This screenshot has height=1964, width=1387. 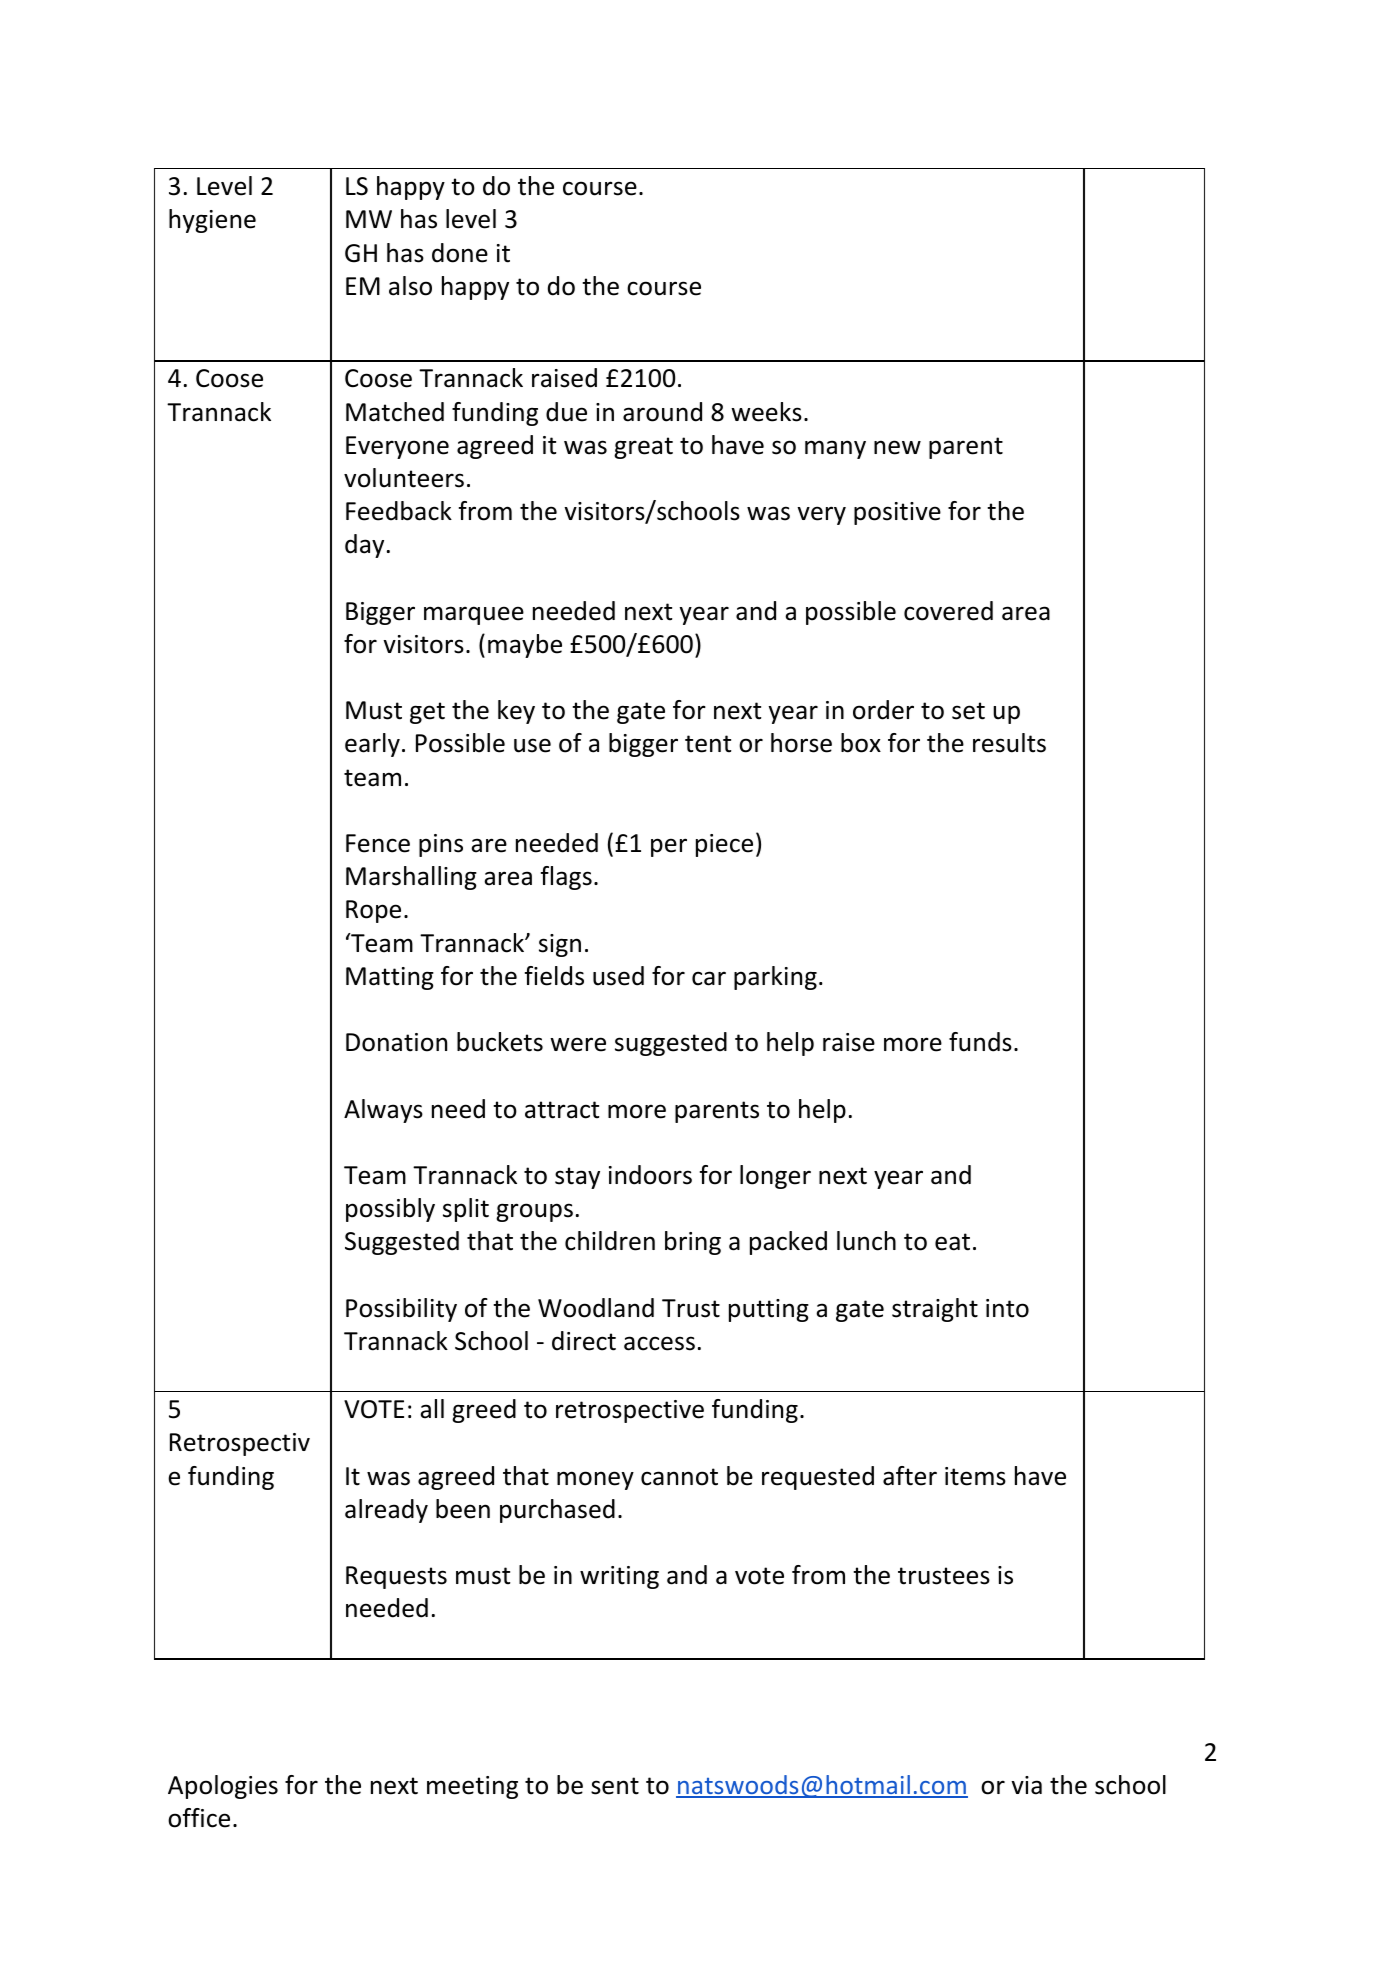 What do you see at coordinates (615, 1786) in the screenshot?
I see `sent` at bounding box center [615, 1786].
